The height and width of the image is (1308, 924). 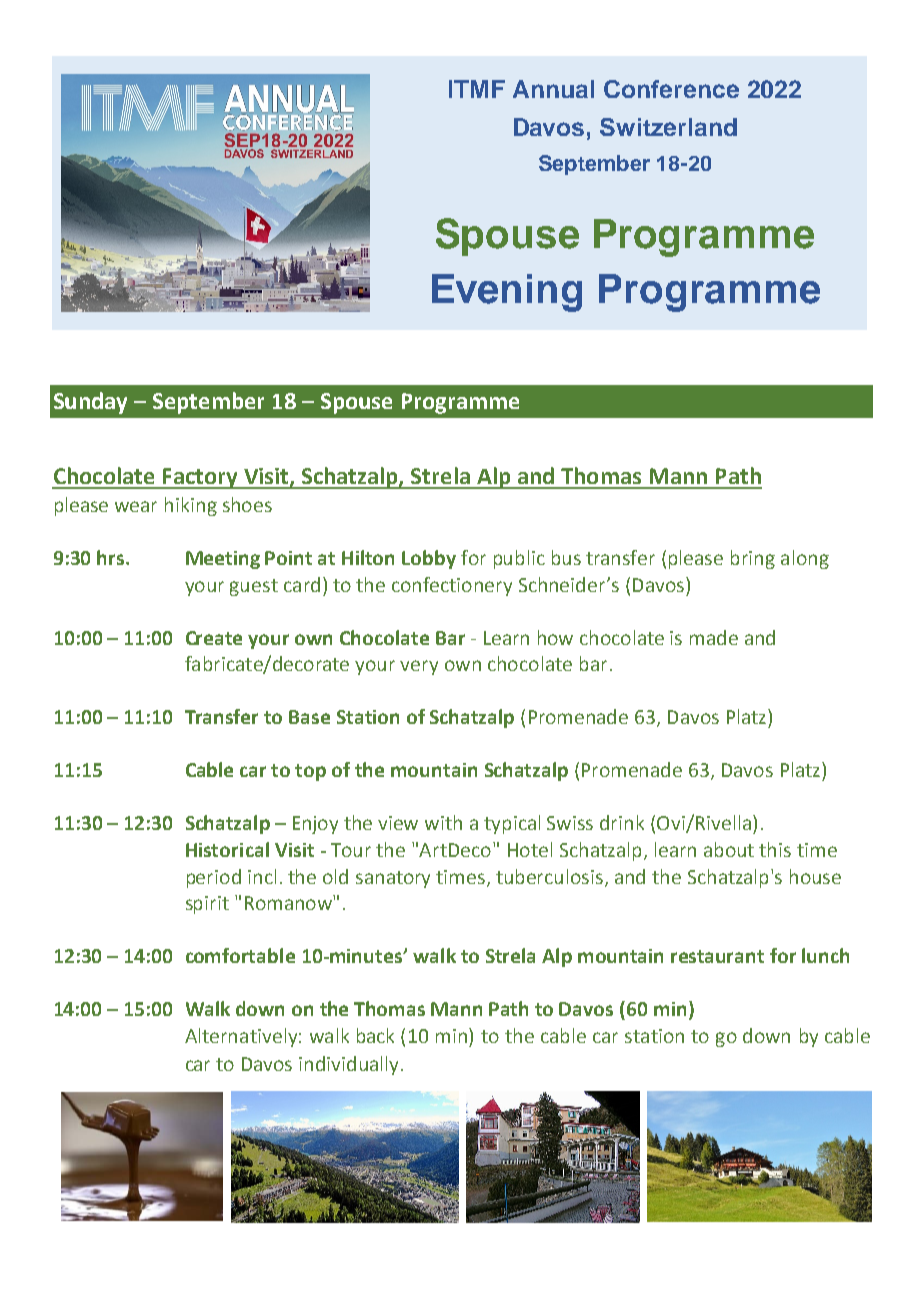 What do you see at coordinates (227, 849) in the image?
I see `Historical` at bounding box center [227, 849].
